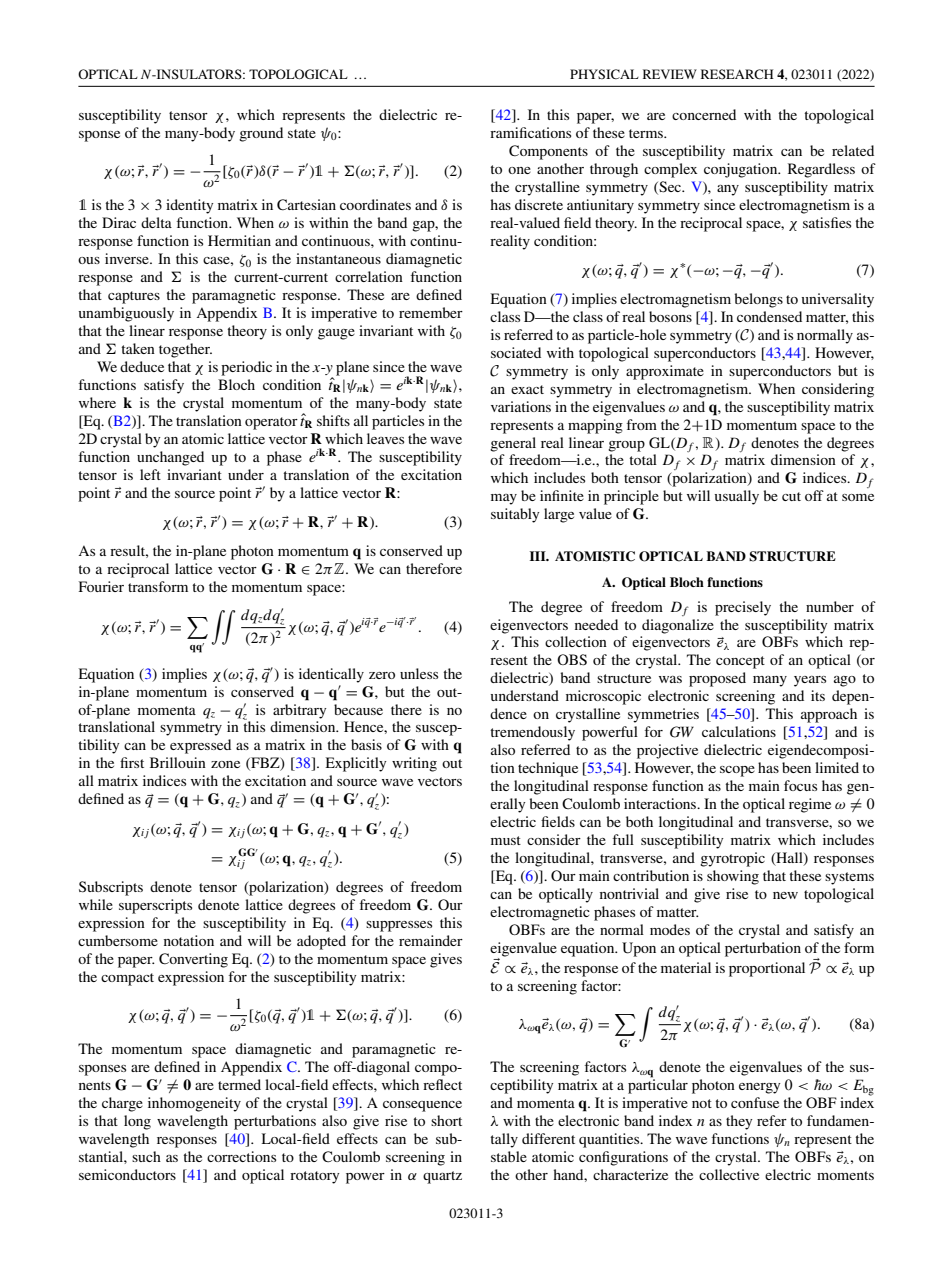 The height and width of the page is (1270, 952). I want to click on general, so click(513, 444).
